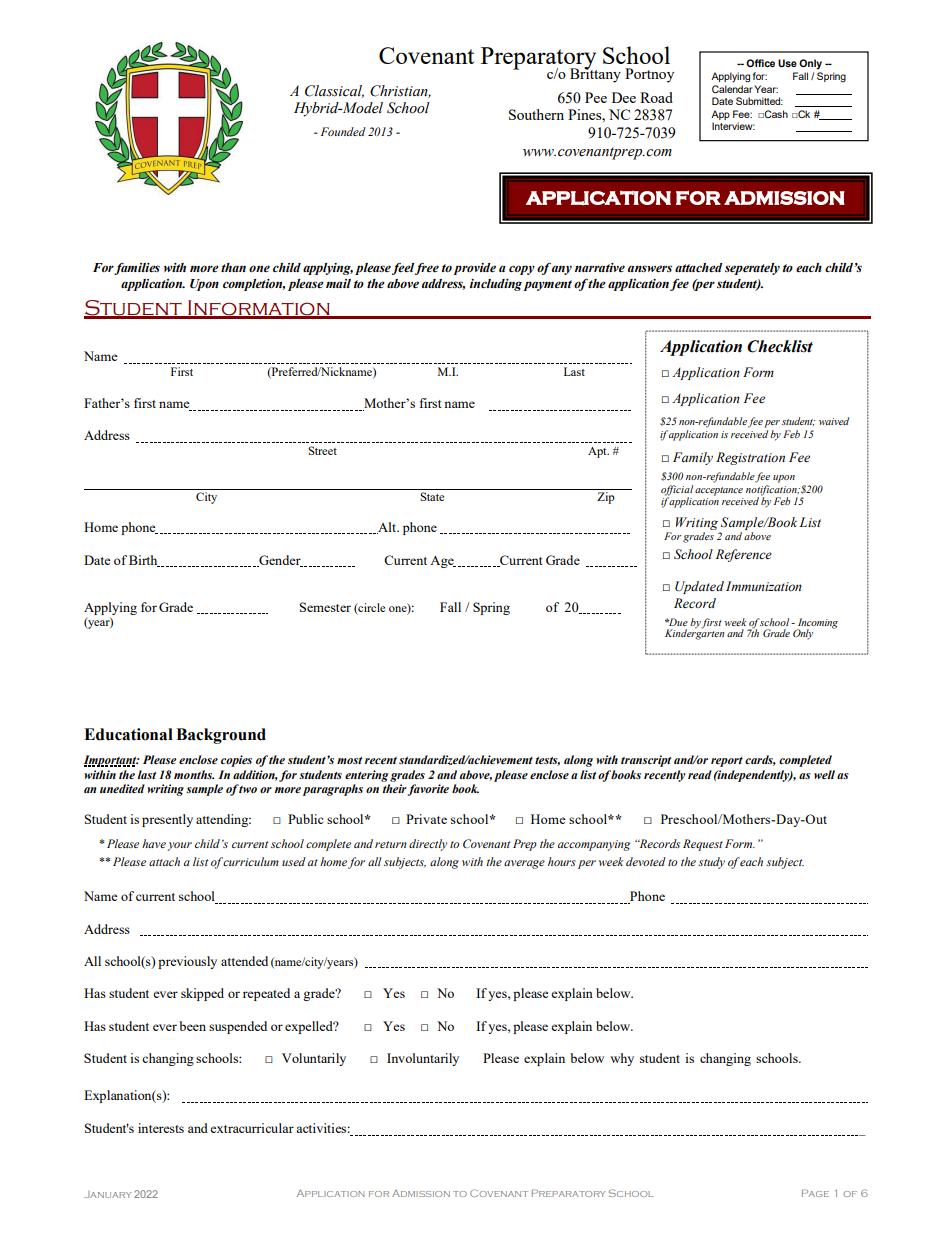  What do you see at coordinates (161, 1128) in the document?
I see `interests` at bounding box center [161, 1128].
